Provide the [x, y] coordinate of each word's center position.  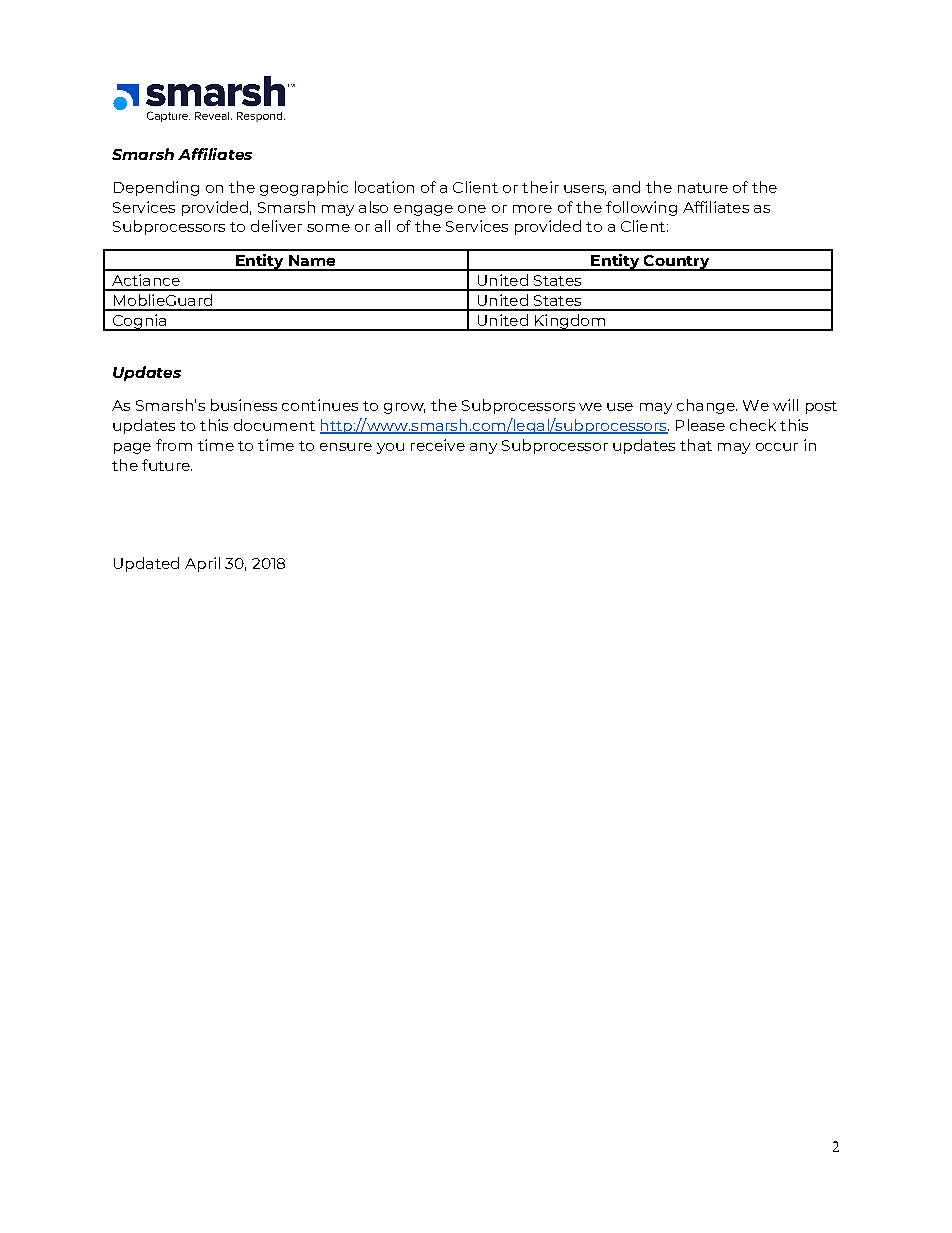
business [244, 405]
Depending [156, 188]
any [483, 448]
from [174, 445]
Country [677, 263]
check [753, 425]
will [785, 405]
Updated [146, 564]
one [472, 209]
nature [703, 188]
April [202, 564]
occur [777, 447]
